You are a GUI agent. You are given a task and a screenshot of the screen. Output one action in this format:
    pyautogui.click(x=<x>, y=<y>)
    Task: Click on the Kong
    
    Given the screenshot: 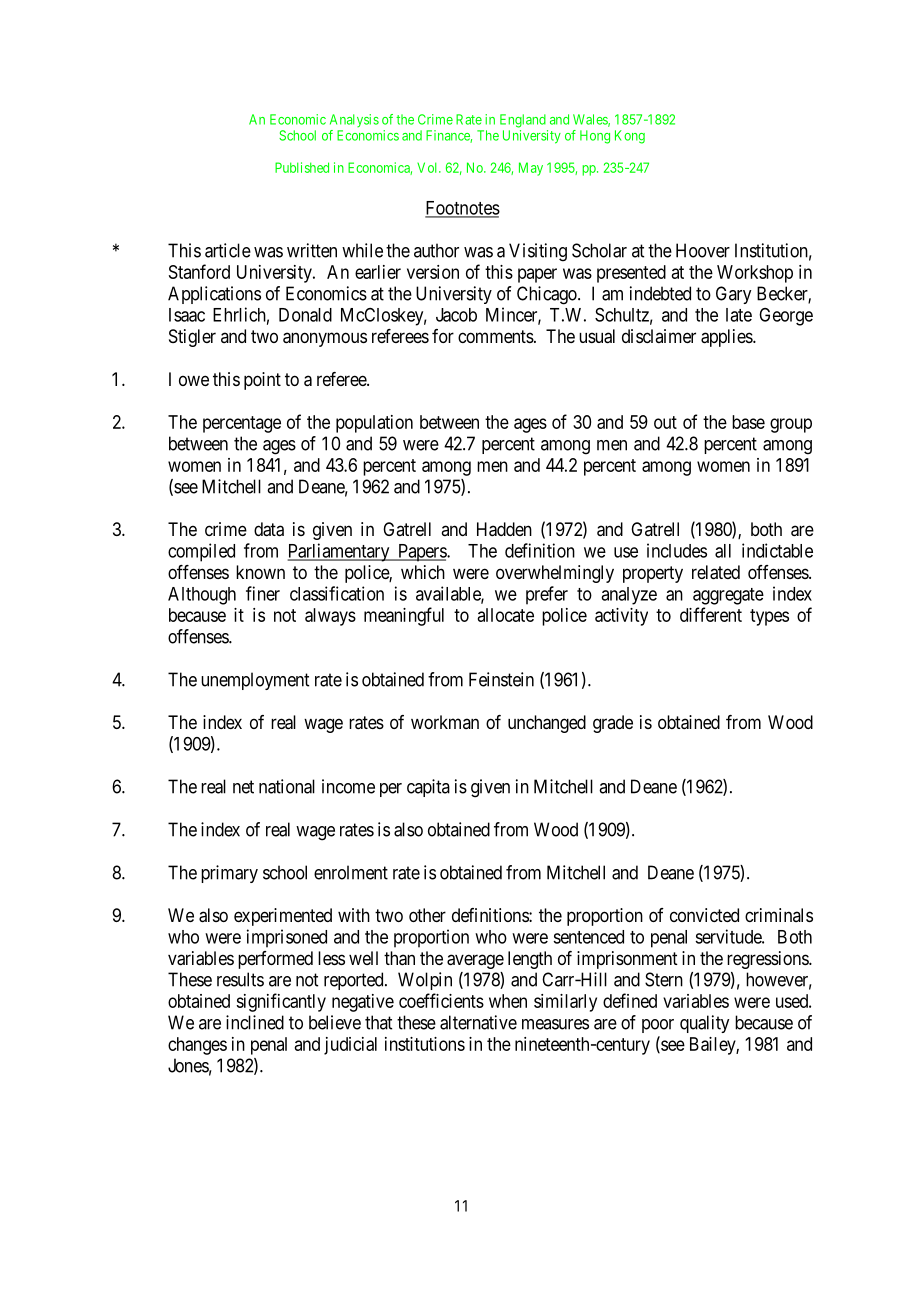 What is the action you would take?
    pyautogui.click(x=630, y=137)
